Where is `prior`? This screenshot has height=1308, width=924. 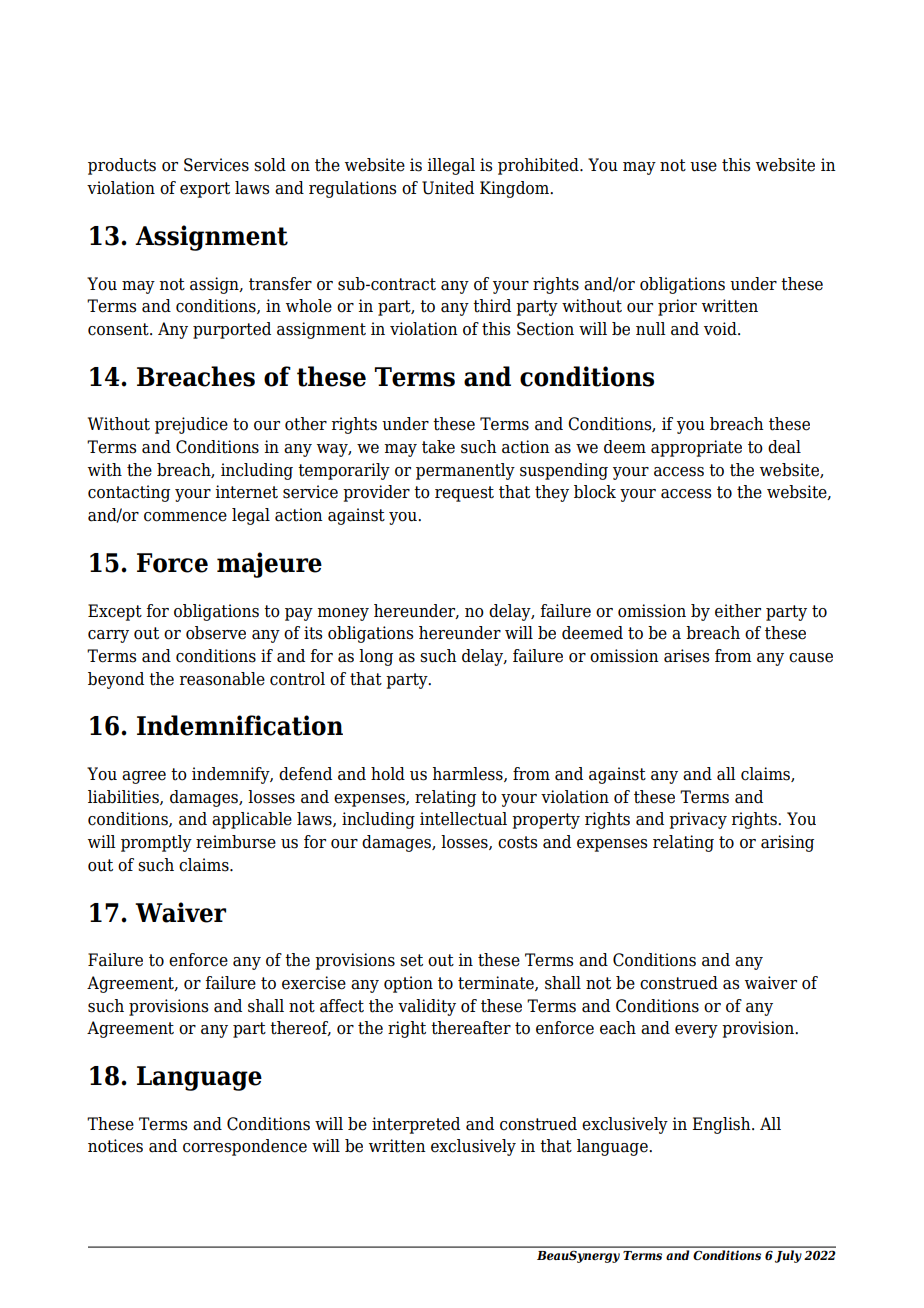 prior is located at coordinates (677, 307).
